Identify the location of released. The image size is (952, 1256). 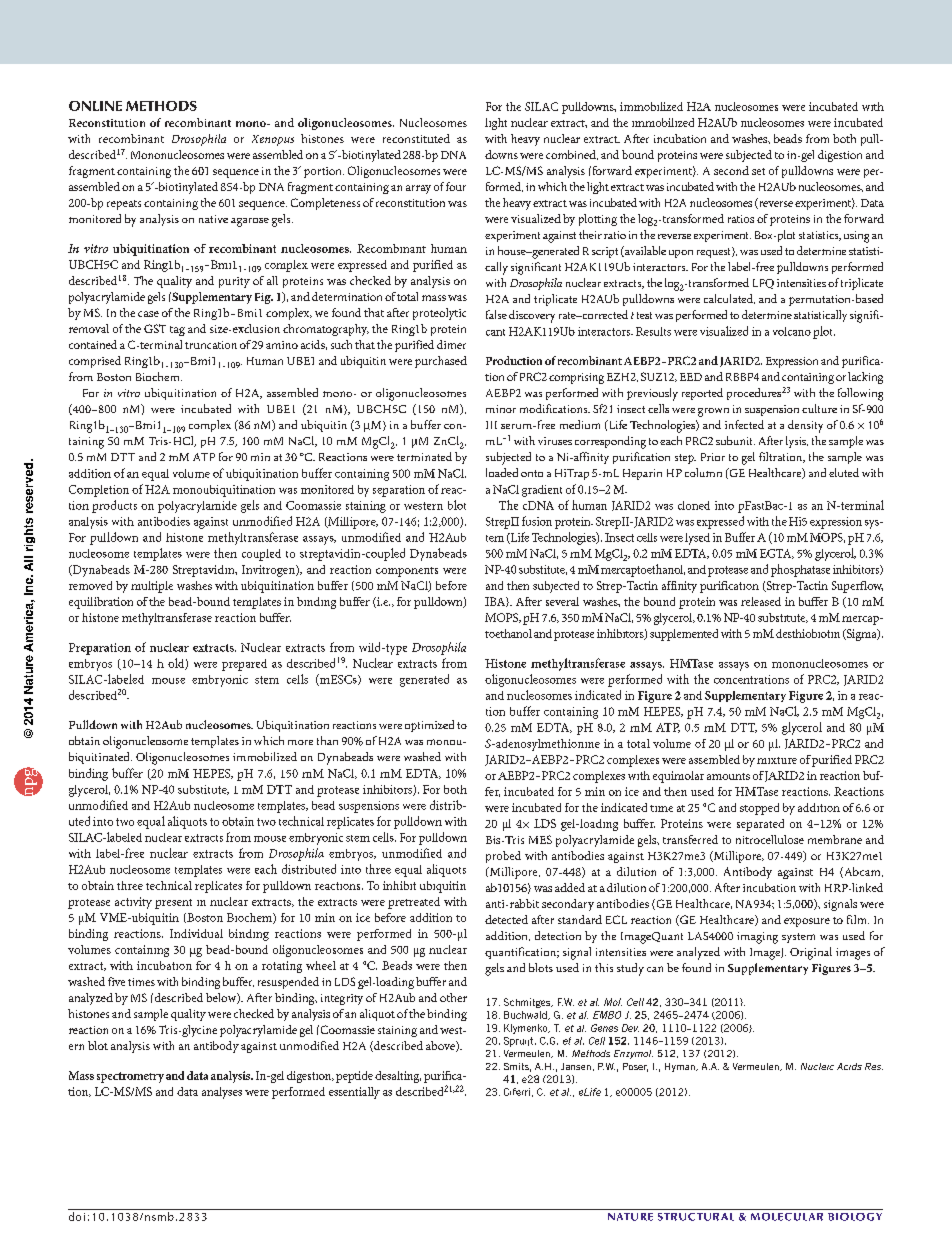
(761, 601).
